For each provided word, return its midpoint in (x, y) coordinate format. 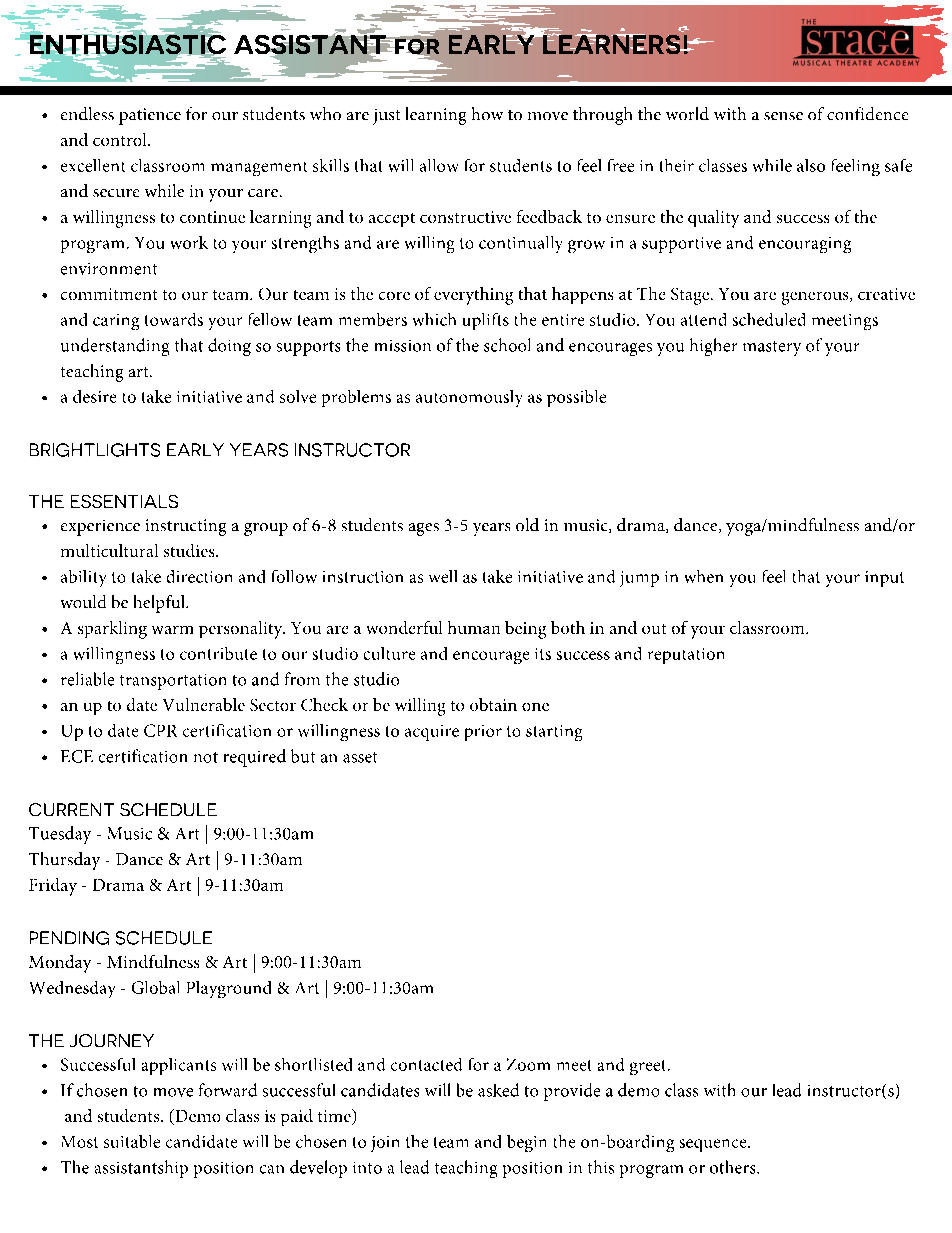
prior (483, 733)
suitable (132, 1141)
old (527, 524)
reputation (686, 656)
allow (439, 165)
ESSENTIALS (124, 501)
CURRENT (71, 809)
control (121, 139)
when (704, 576)
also (811, 165)
